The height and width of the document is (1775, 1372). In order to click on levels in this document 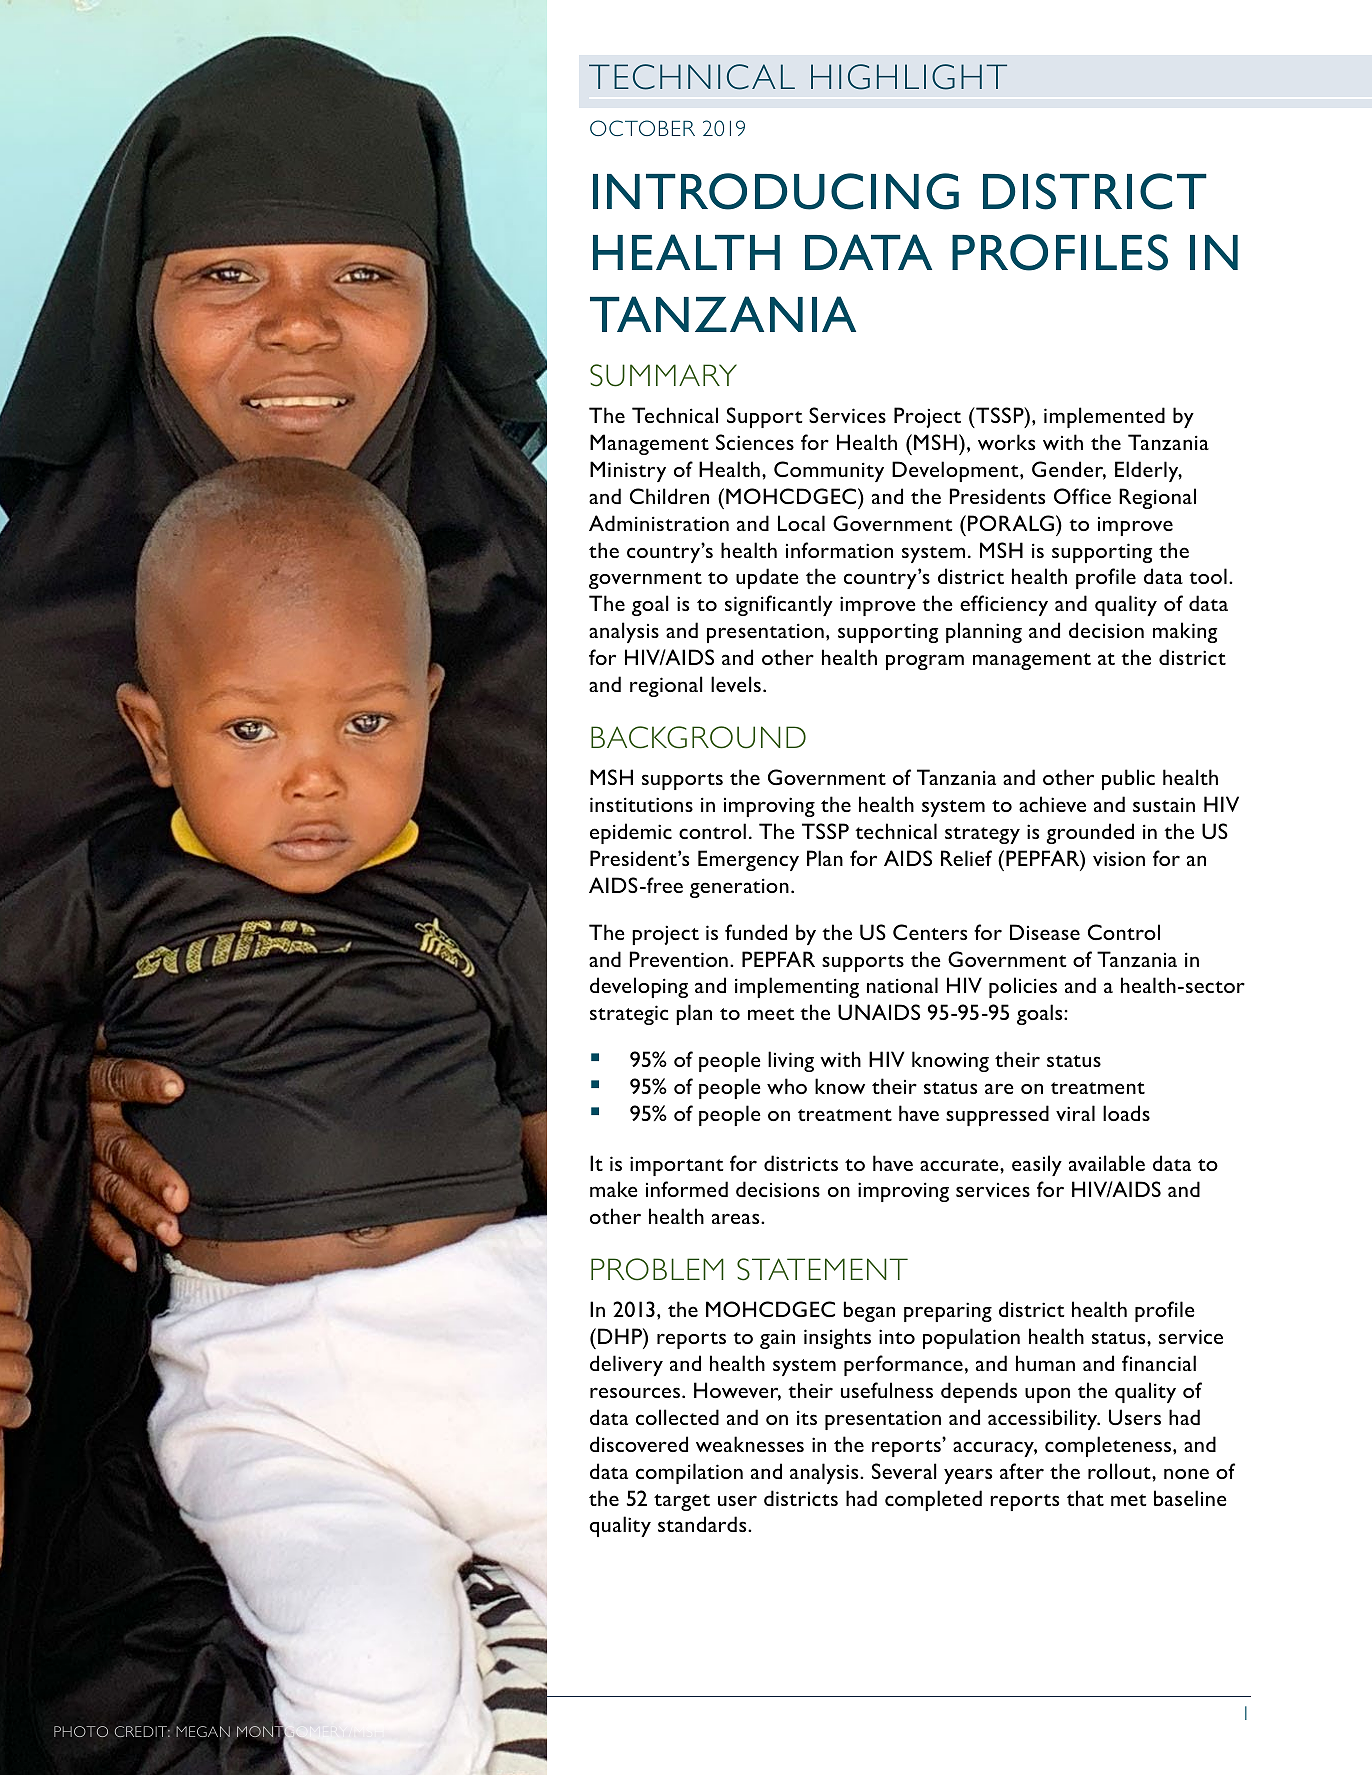, I will do `click(736, 684)`.
